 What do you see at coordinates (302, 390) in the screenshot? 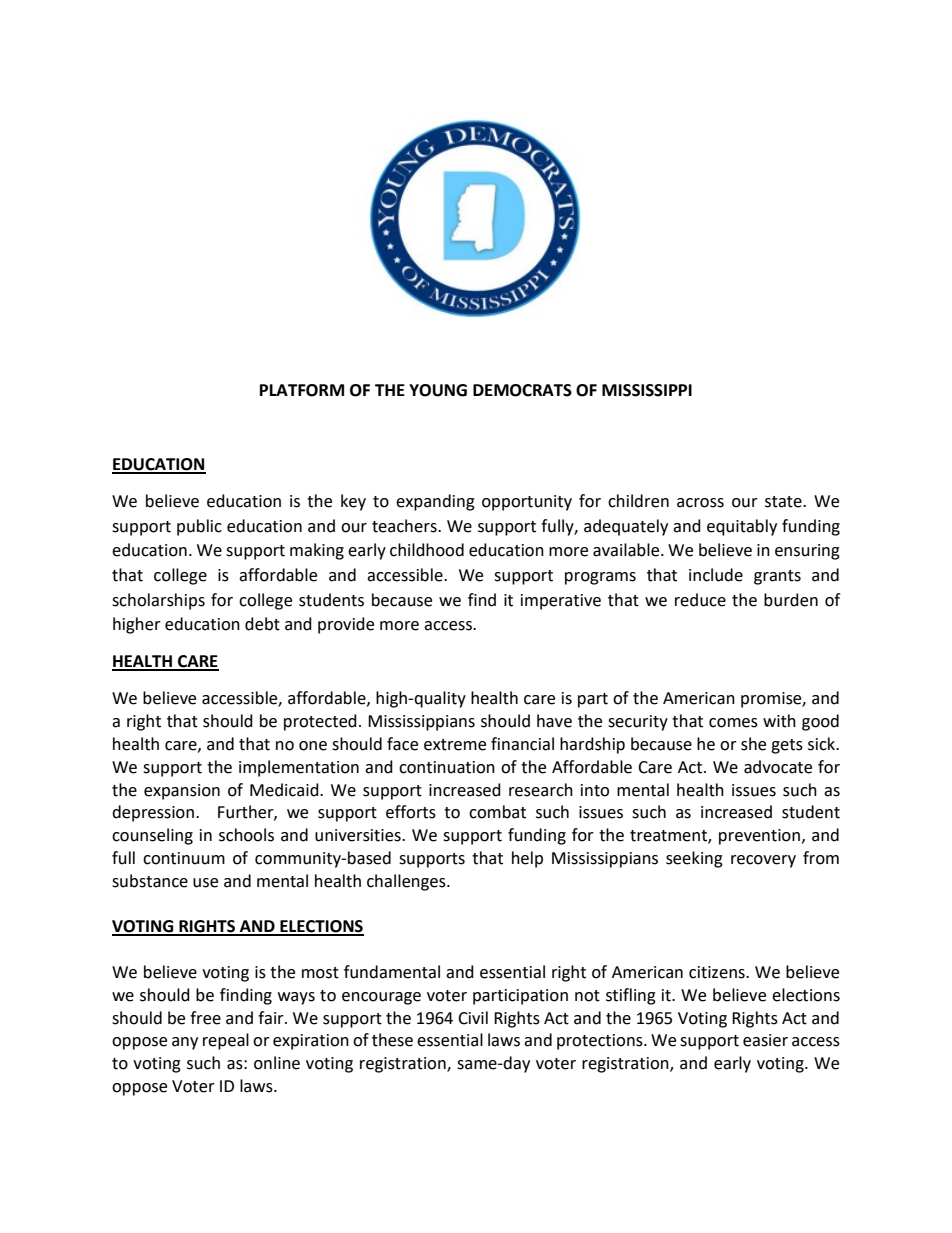
I see `PLATFORM` at bounding box center [302, 390].
